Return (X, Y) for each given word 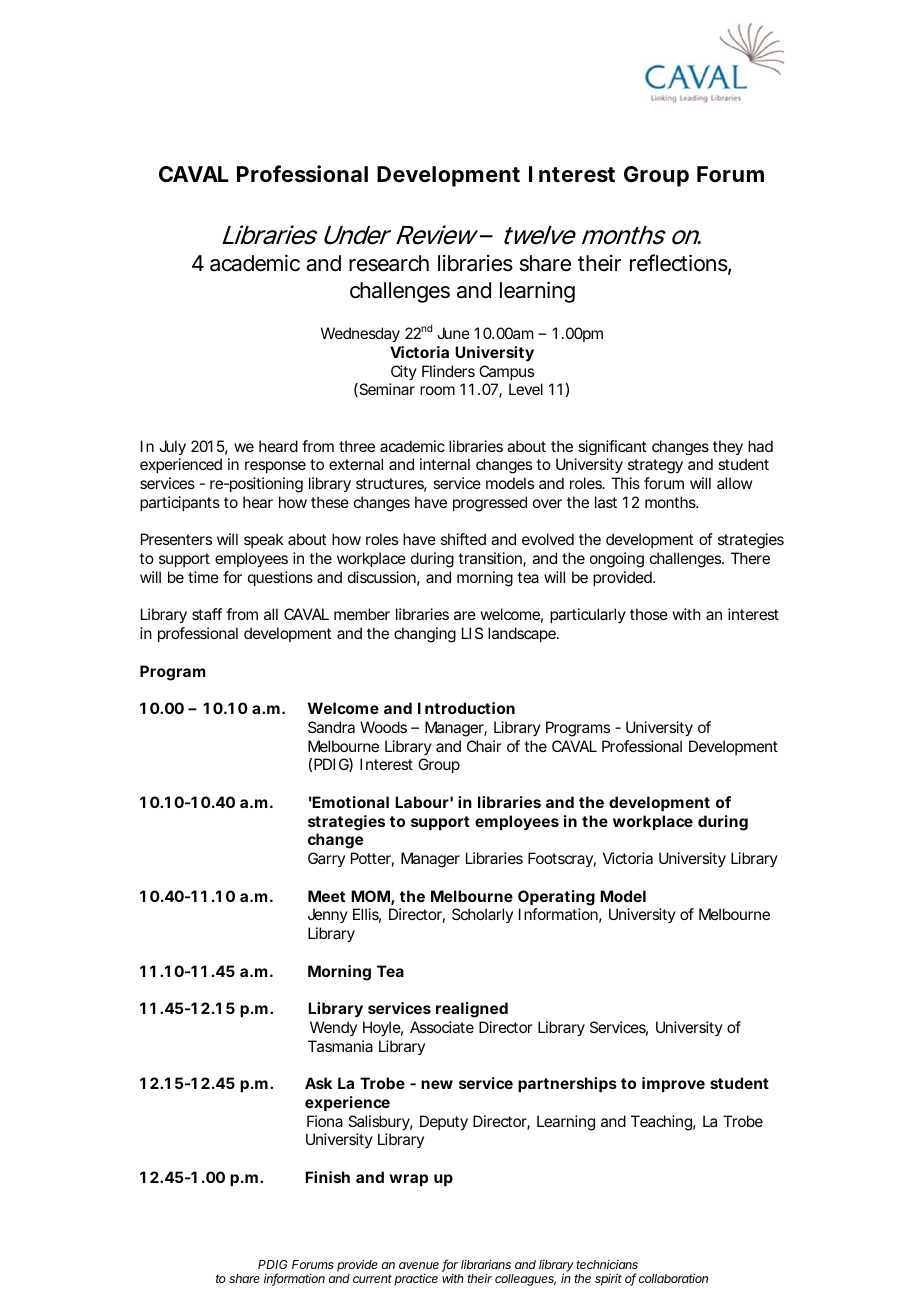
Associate (442, 1027)
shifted (463, 539)
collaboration (673, 1278)
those (649, 614)
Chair (484, 746)
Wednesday (360, 335)
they (728, 447)
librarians (486, 1264)
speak (264, 540)
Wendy (333, 1028)
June (453, 333)
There (750, 558)
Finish (327, 1177)
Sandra (331, 727)
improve (673, 1084)
